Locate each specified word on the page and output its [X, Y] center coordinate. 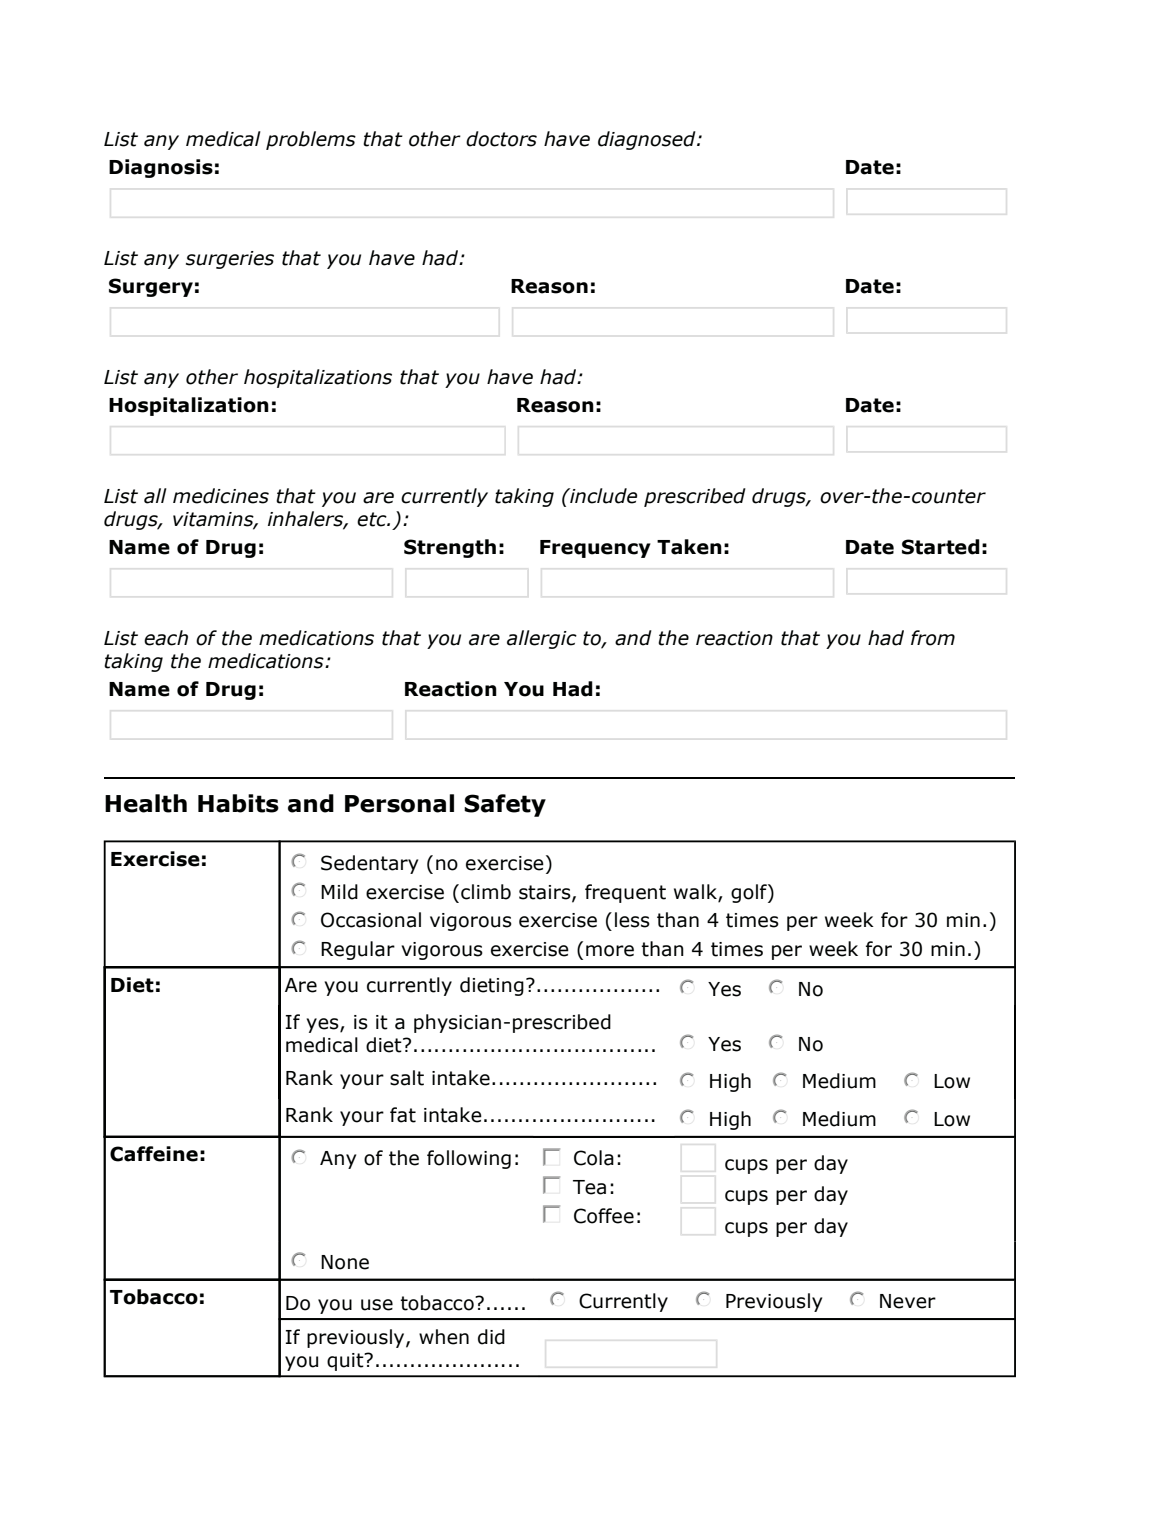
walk [696, 892]
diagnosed [648, 140]
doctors [501, 139]
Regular [358, 950]
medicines [221, 496]
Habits [238, 803]
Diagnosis [161, 168]
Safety [505, 805]
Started [941, 547]
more [610, 951]
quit [346, 1362]
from [933, 638]
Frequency [595, 549]
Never [908, 1301]
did [491, 1337]
